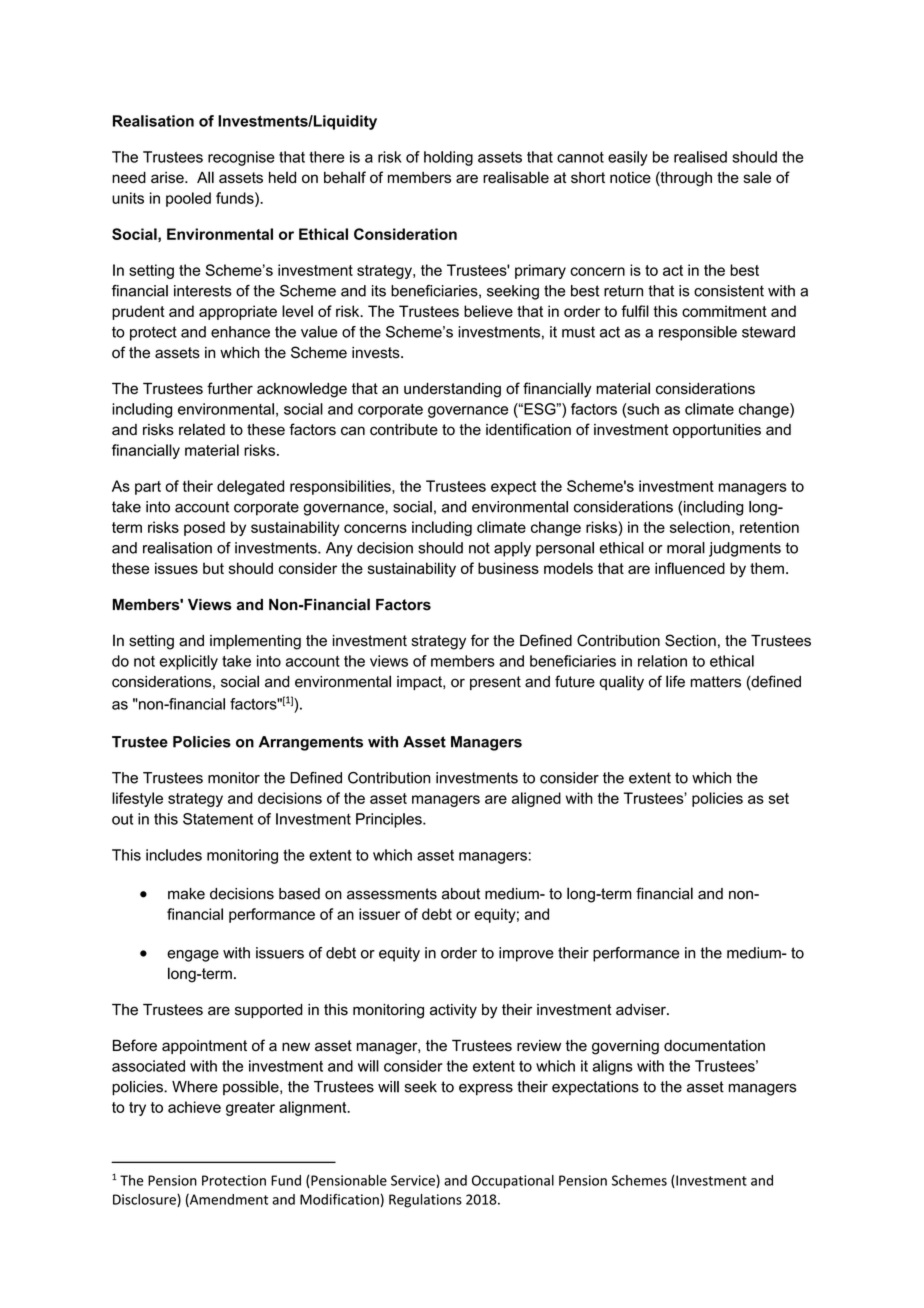 This screenshot has width=924, height=1308. Describe the element at coordinates (188, 199) in the screenshot. I see `pooled` at that location.
